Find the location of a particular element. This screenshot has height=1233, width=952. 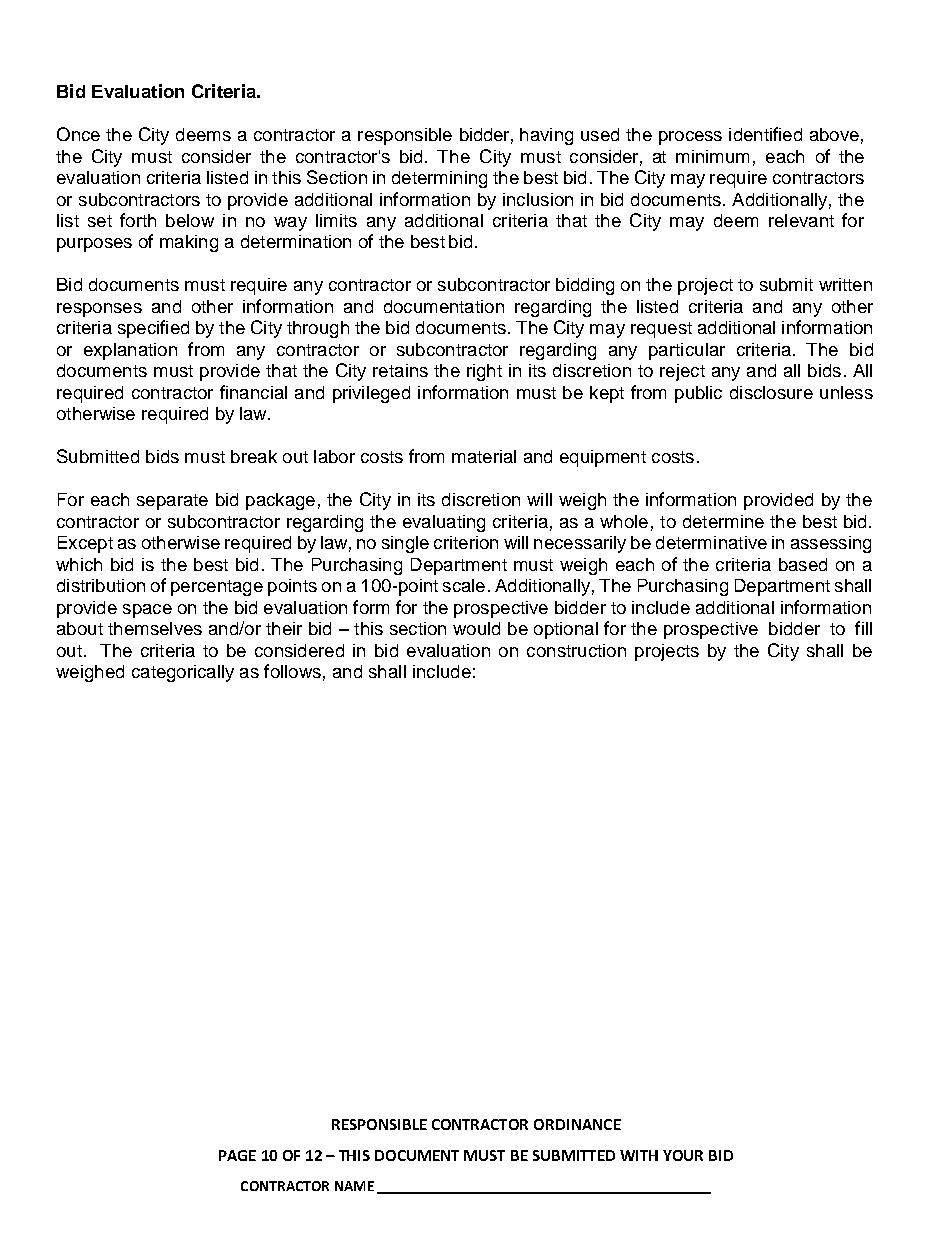

below is located at coordinates (190, 220).
